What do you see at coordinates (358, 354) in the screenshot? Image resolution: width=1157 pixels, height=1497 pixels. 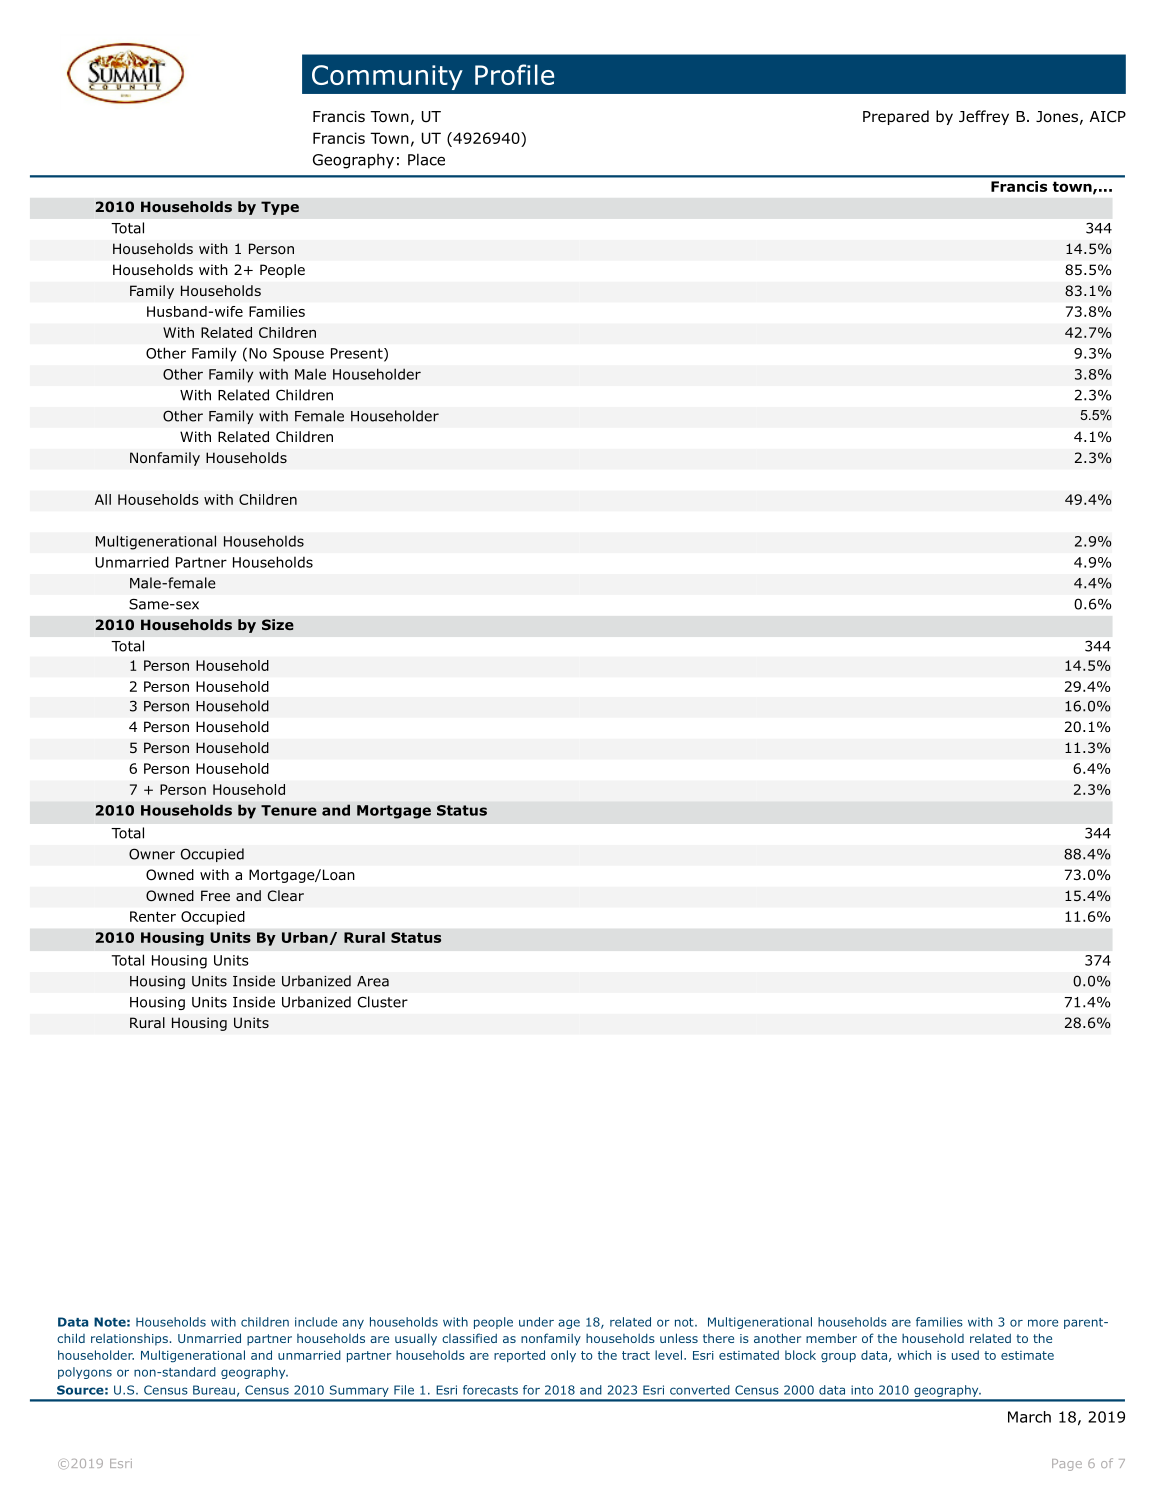 I see `Present` at bounding box center [358, 354].
